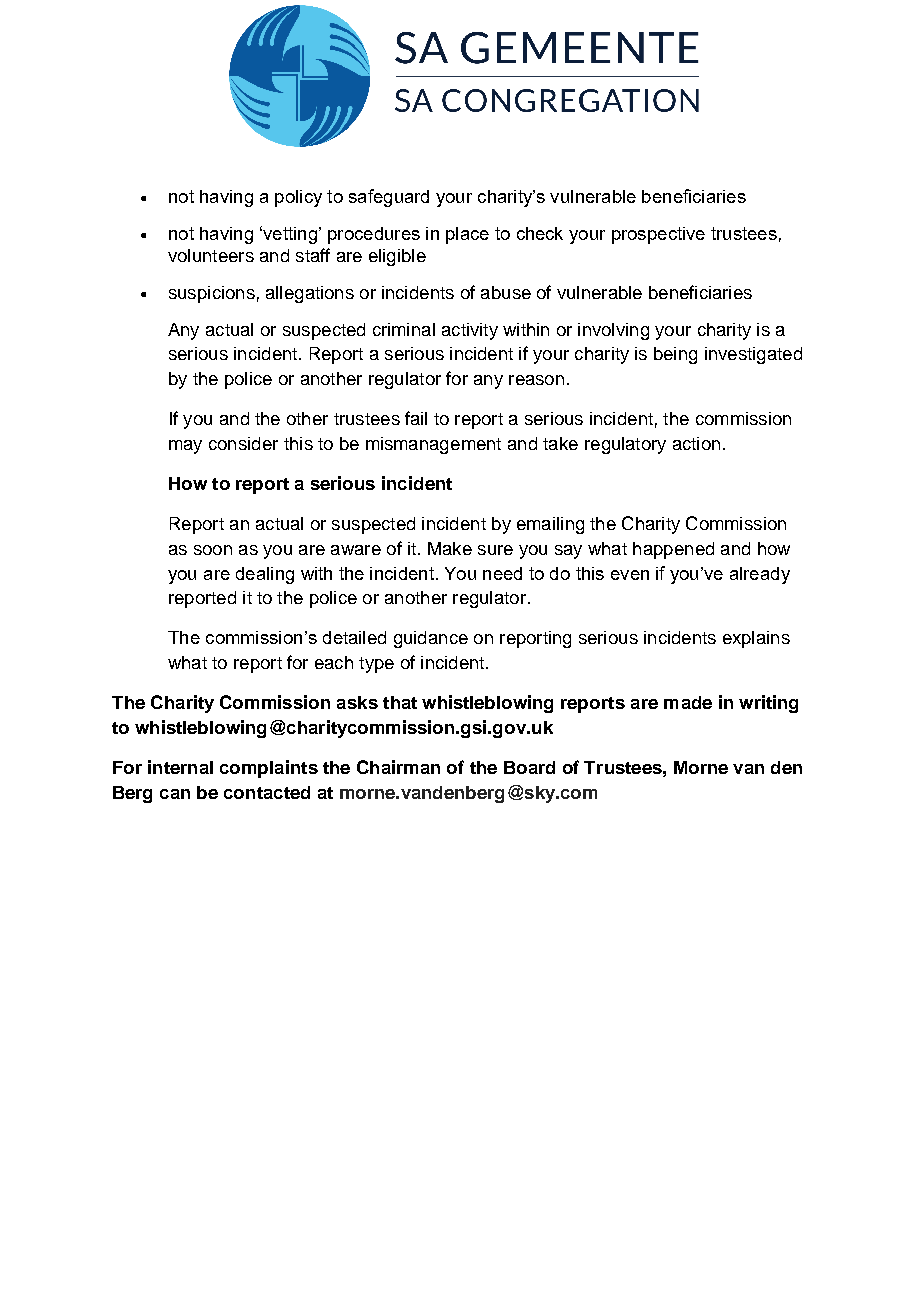  What do you see at coordinates (502, 573) in the screenshot?
I see `need` at bounding box center [502, 573].
